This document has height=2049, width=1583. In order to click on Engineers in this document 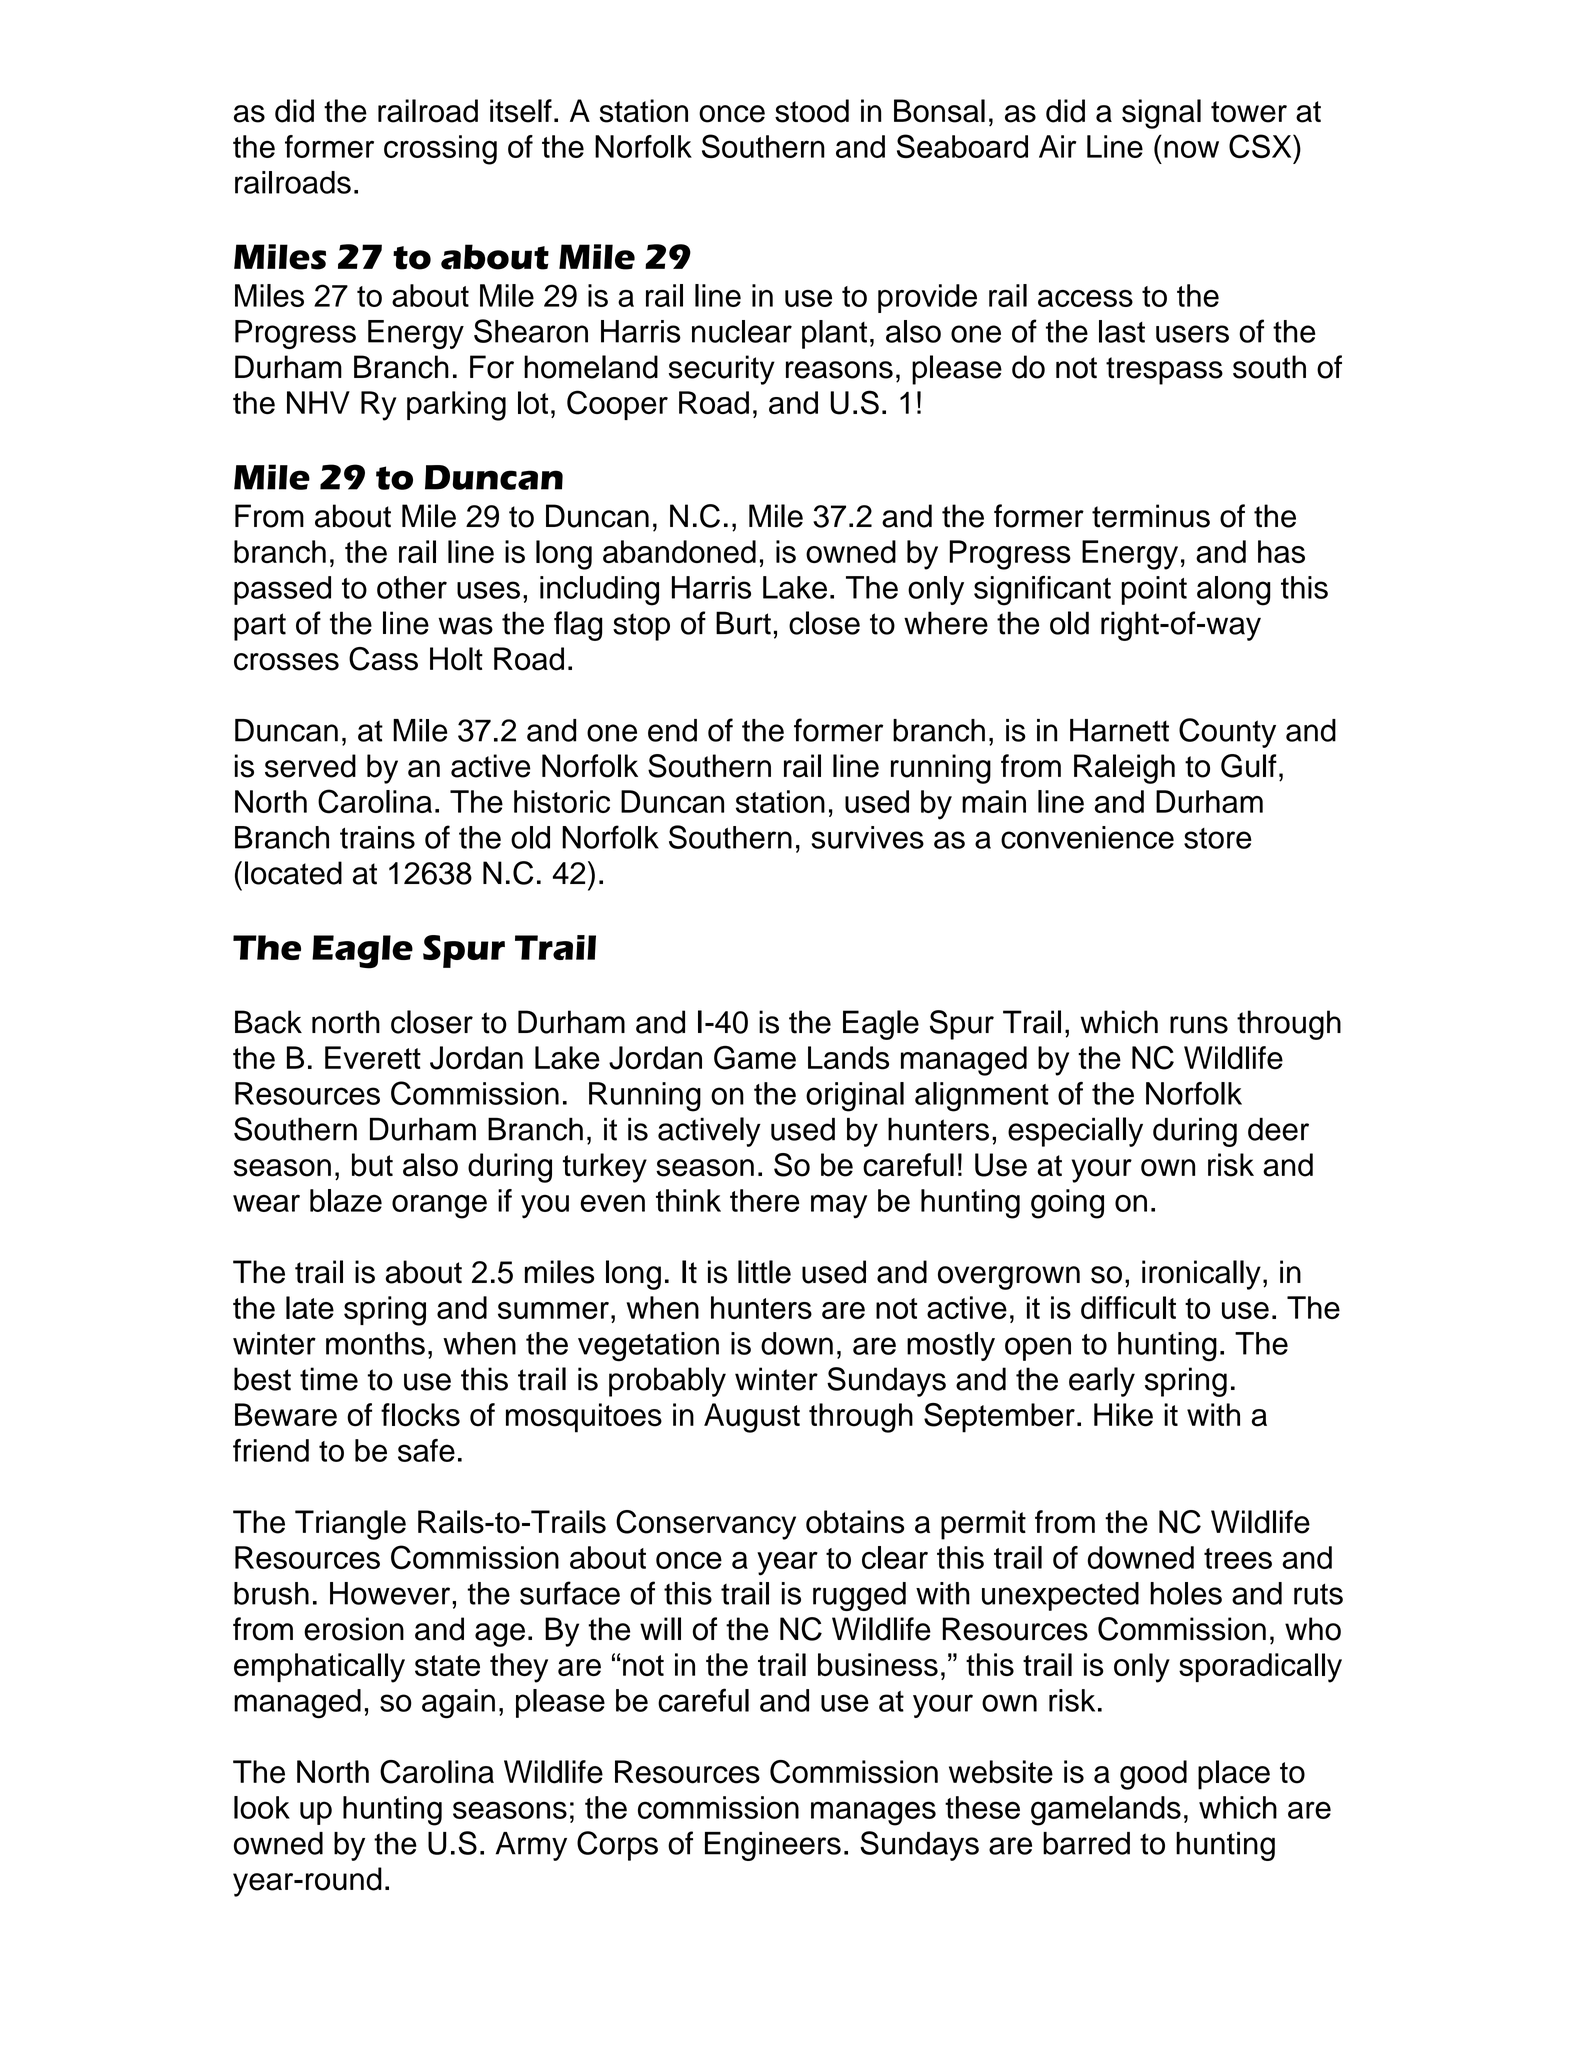, I will do `click(773, 1846)`.
